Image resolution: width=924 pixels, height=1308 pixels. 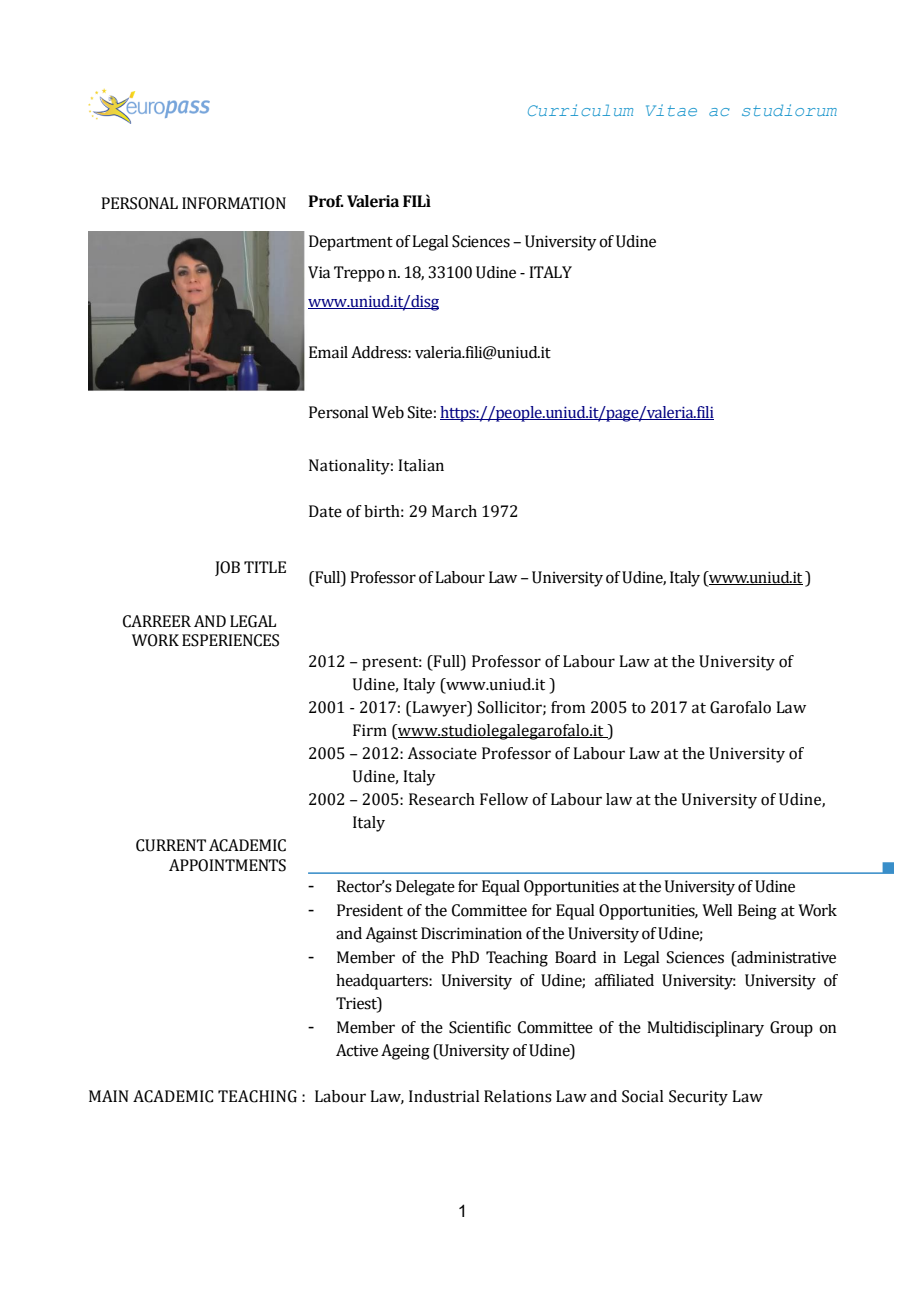 What do you see at coordinates (671, 110) in the screenshot?
I see `Vitae` at bounding box center [671, 110].
